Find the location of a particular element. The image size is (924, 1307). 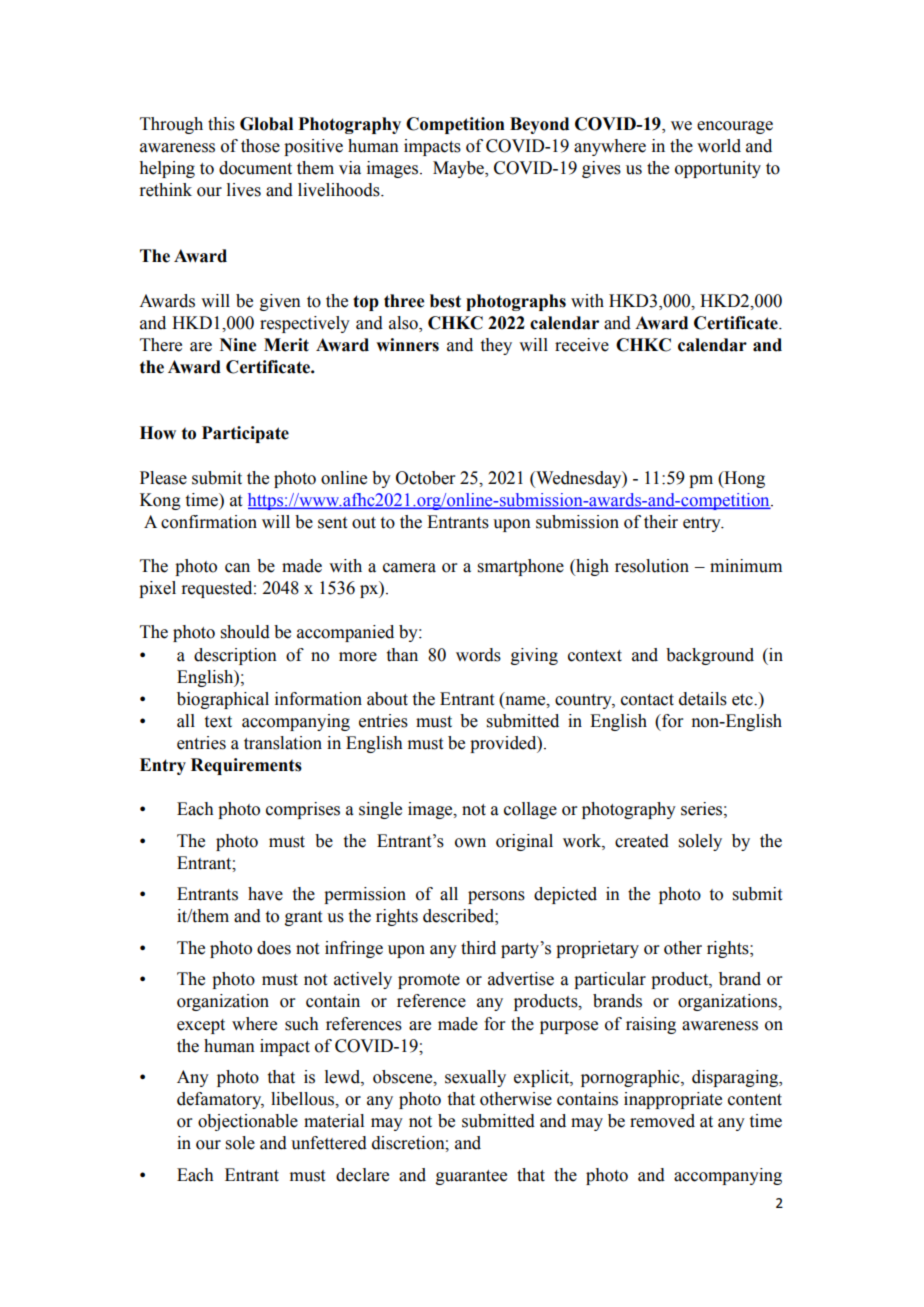

removed is located at coordinates (662, 1121).
